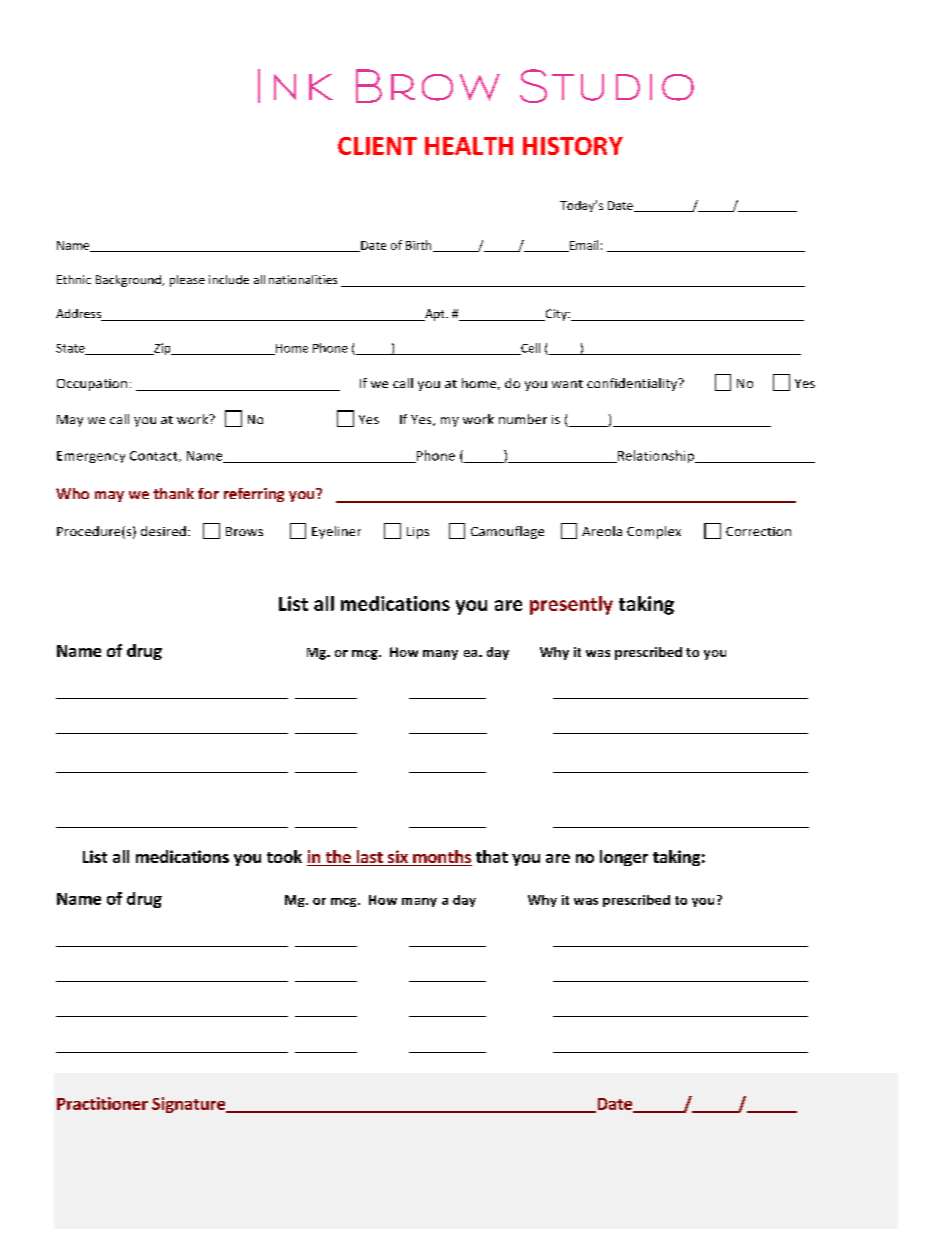 The image size is (952, 1233). I want to click on Areola, so click(602, 531).
